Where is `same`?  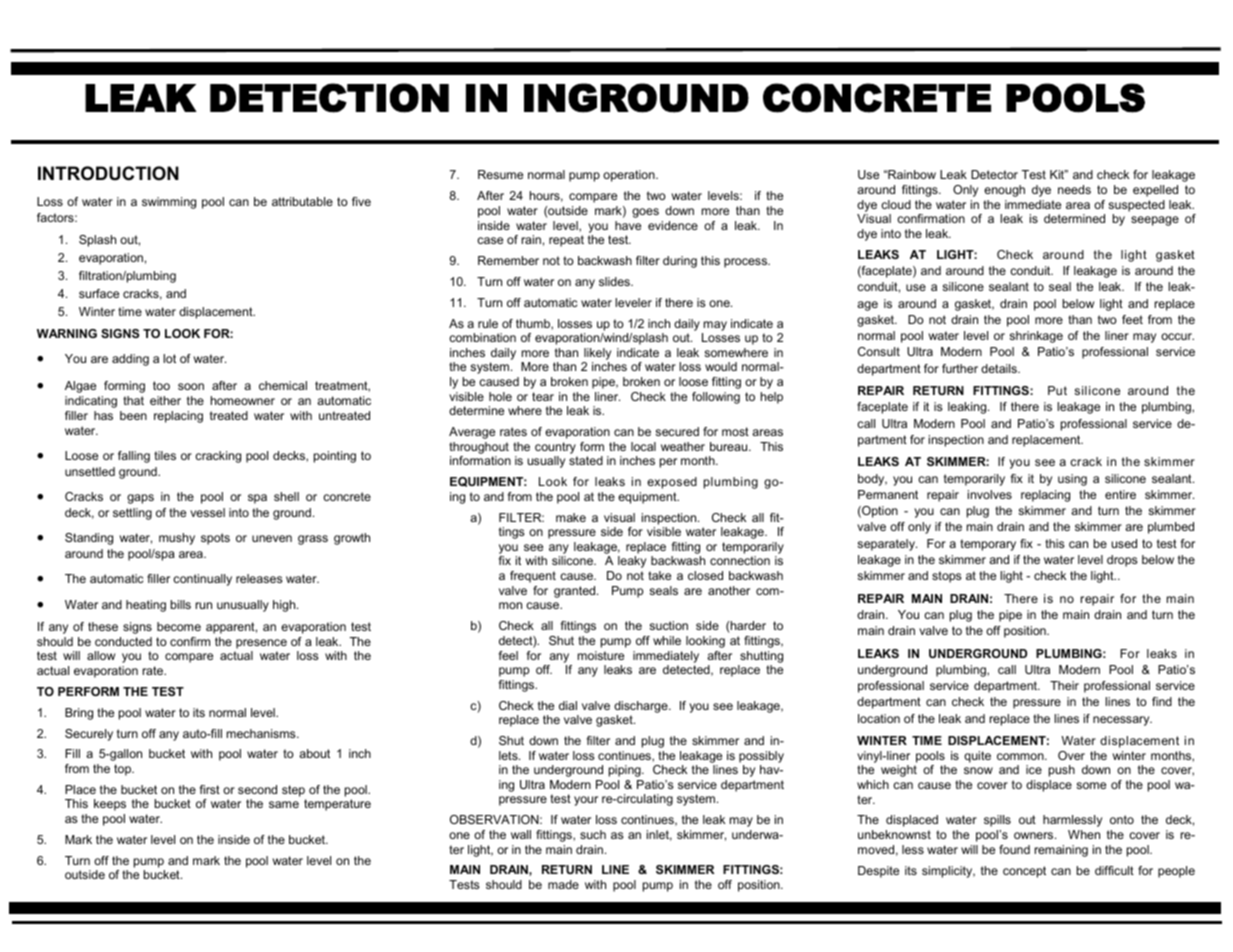 same is located at coordinates (284, 804).
